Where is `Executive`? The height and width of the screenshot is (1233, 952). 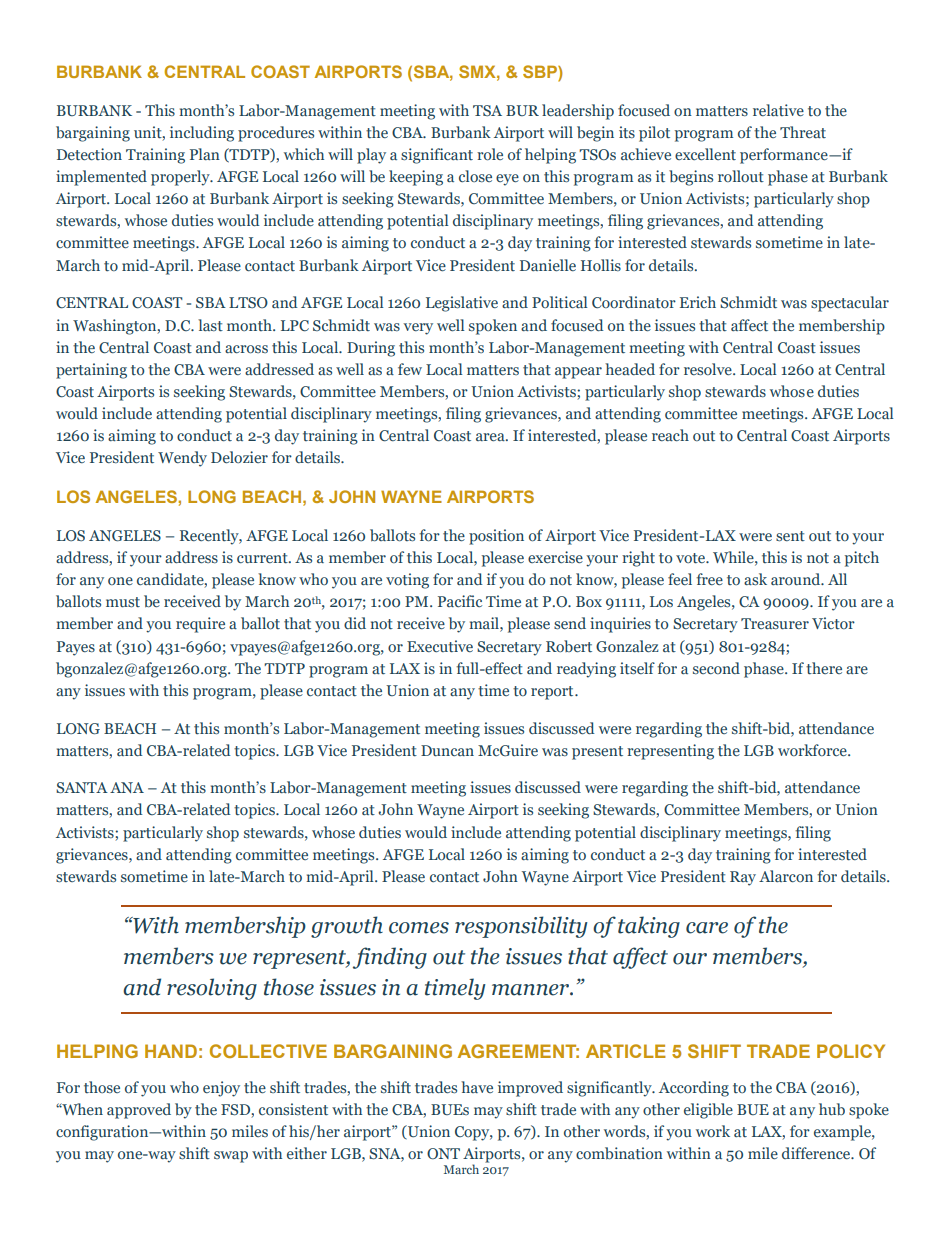
Executive is located at coordinates (440, 646).
